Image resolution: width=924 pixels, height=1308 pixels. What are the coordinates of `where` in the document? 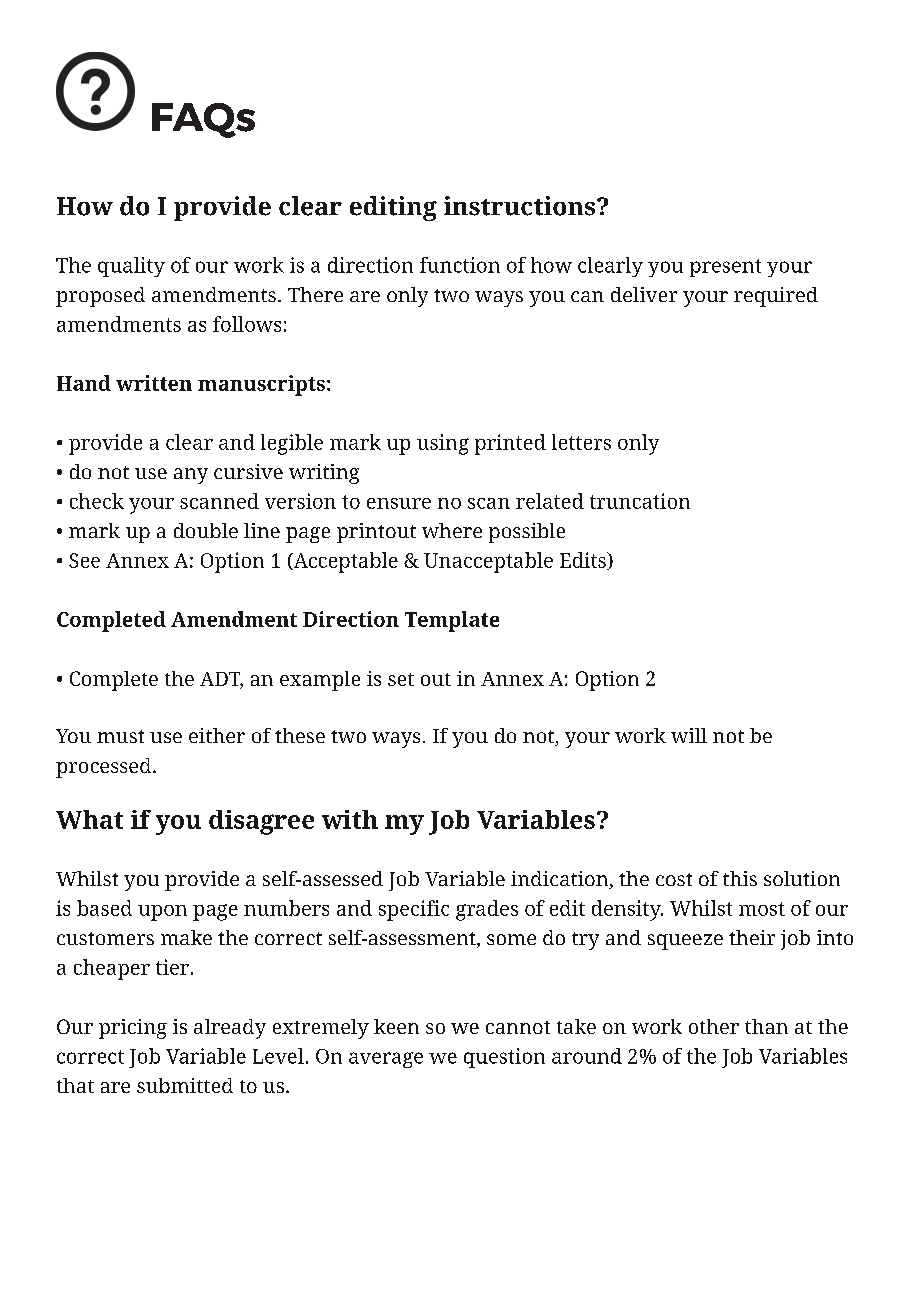 It's located at (452, 530).
